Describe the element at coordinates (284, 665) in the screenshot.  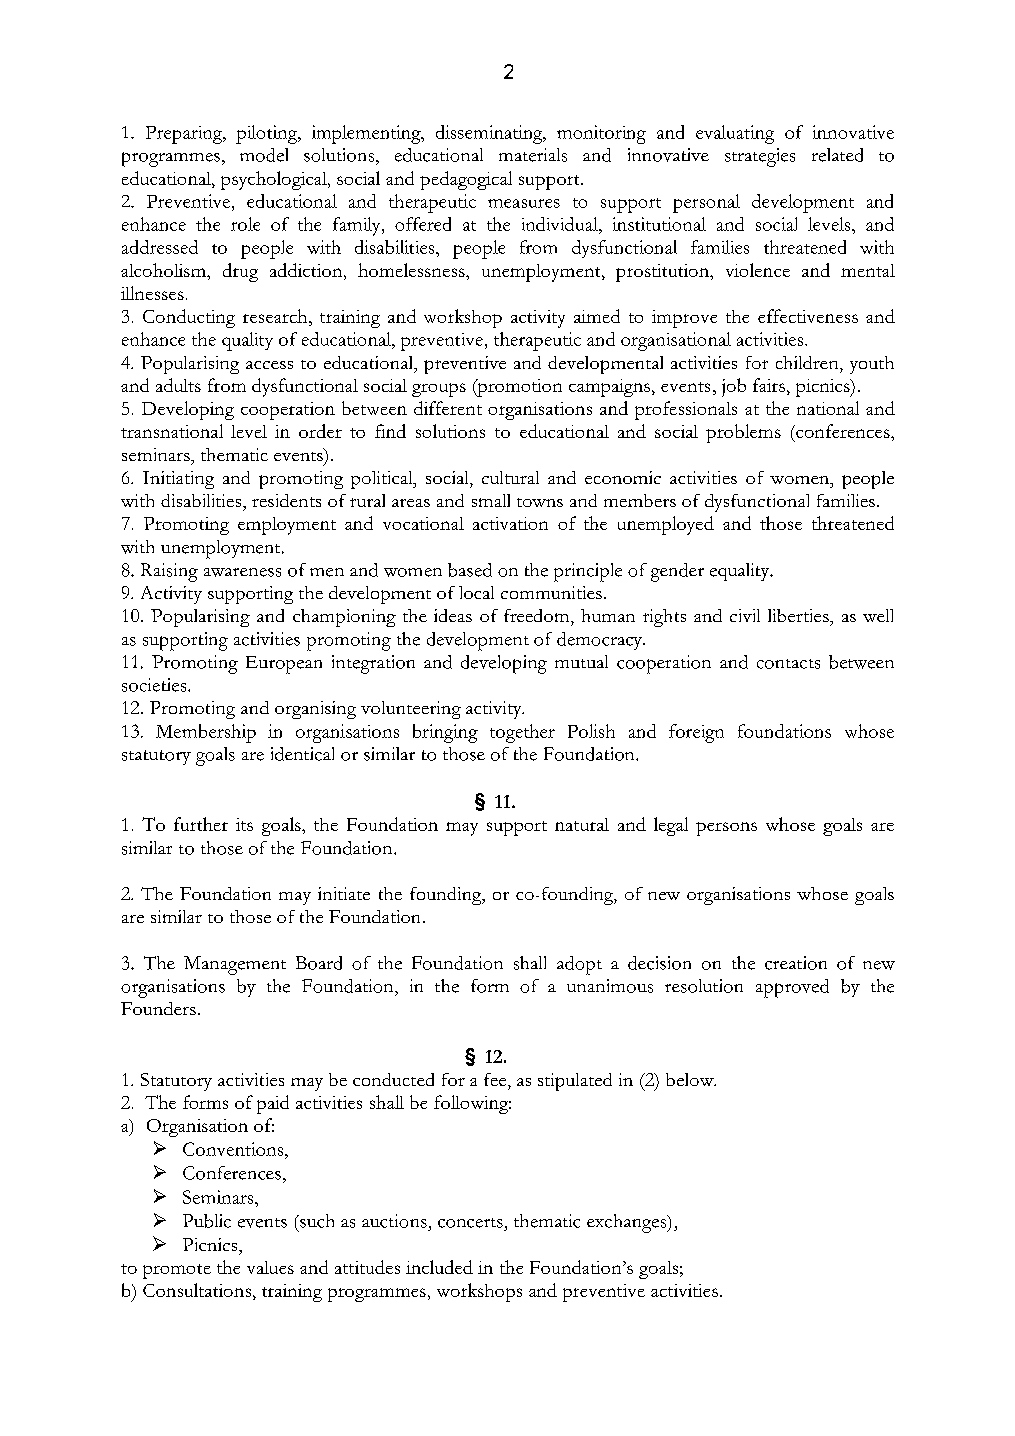
I see `European` at that location.
